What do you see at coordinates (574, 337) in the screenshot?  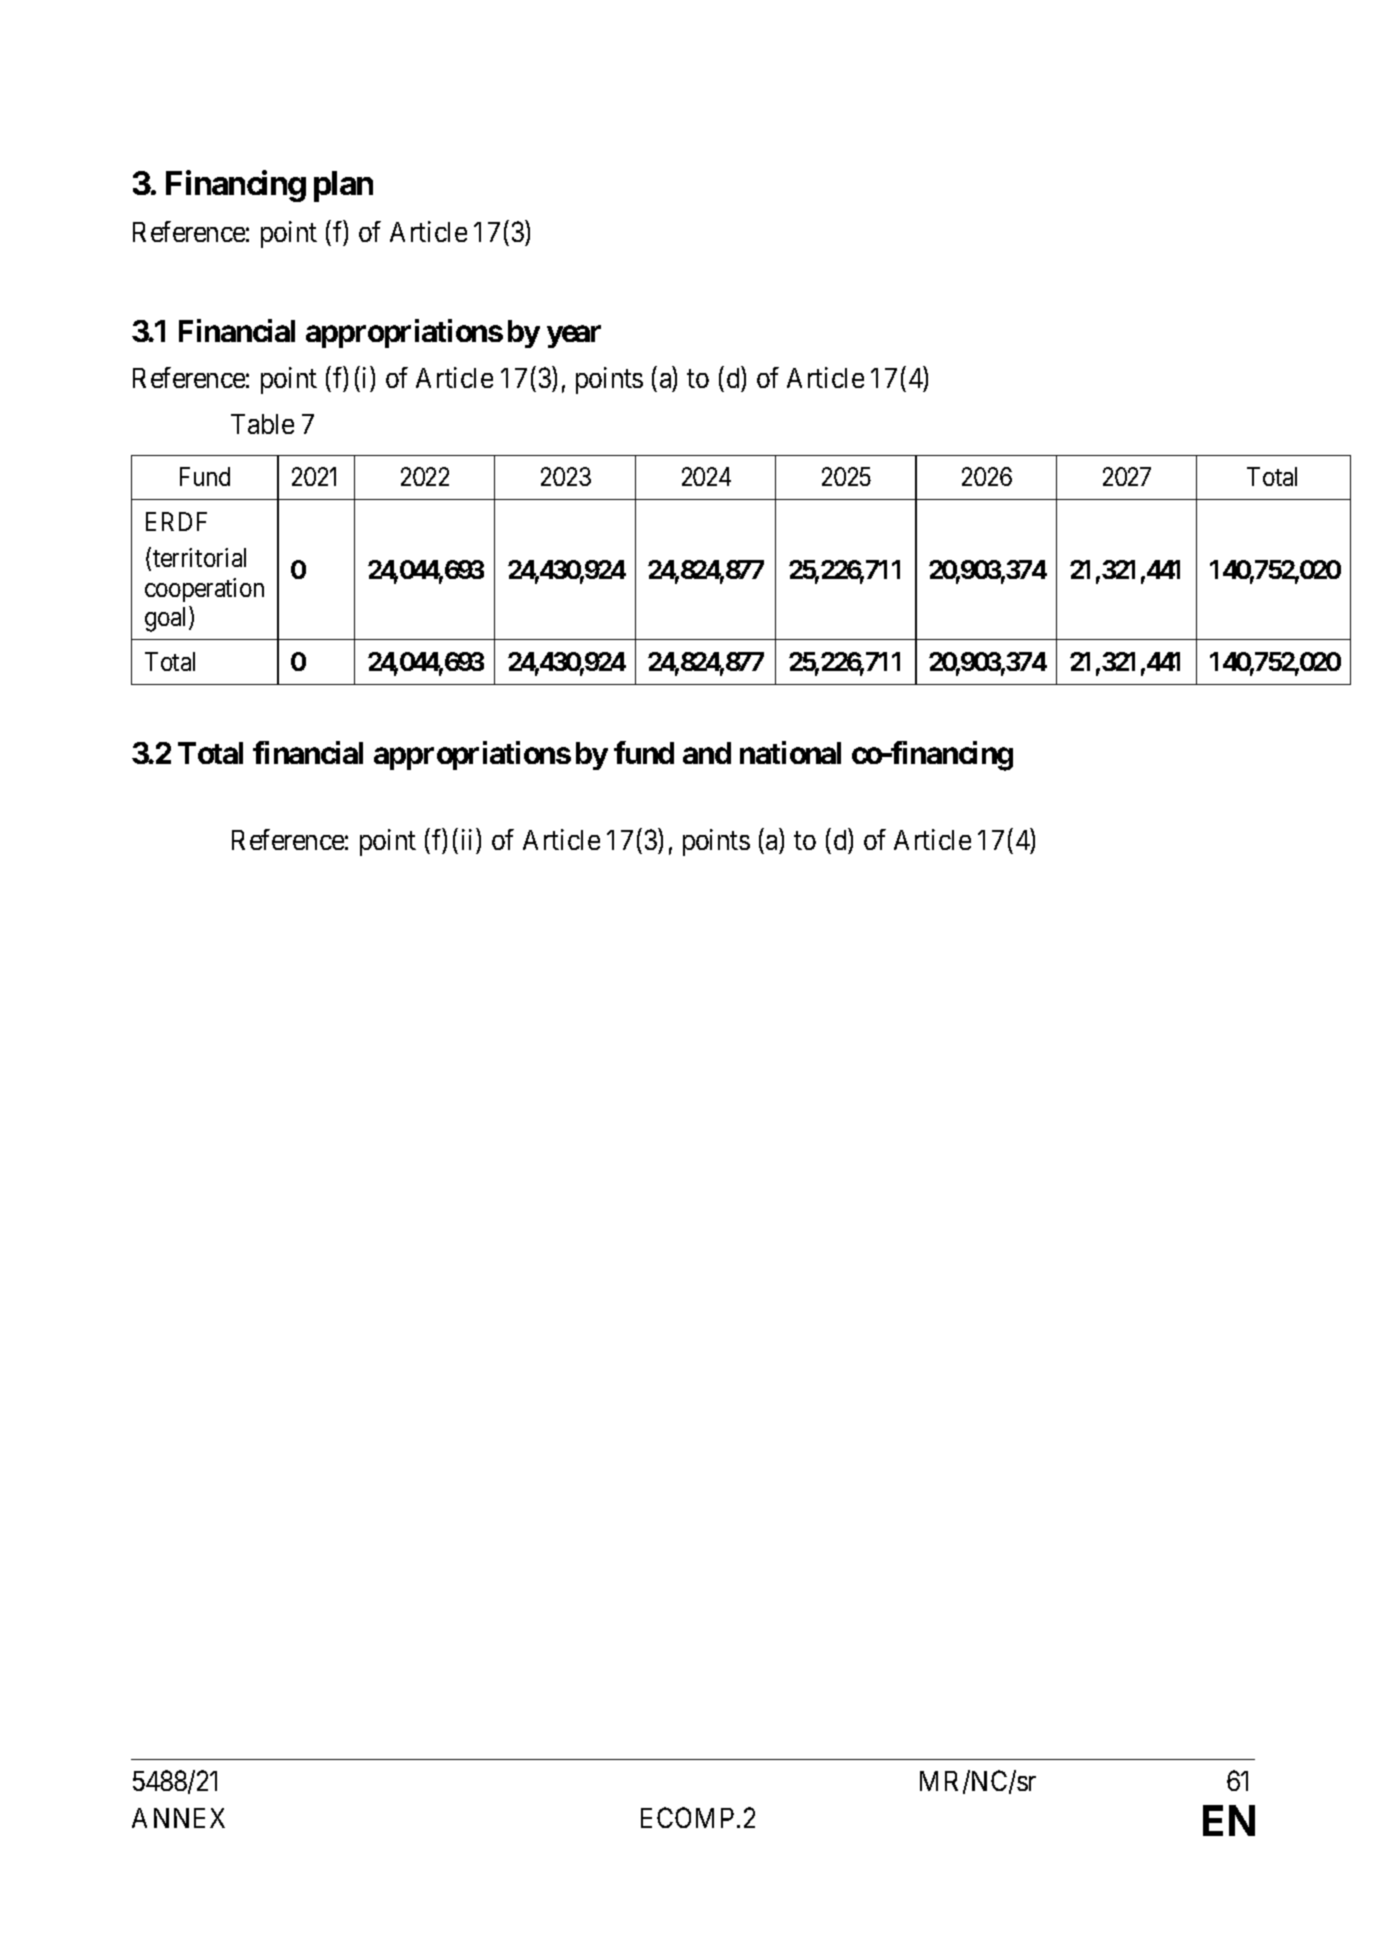 I see `year` at bounding box center [574, 337].
